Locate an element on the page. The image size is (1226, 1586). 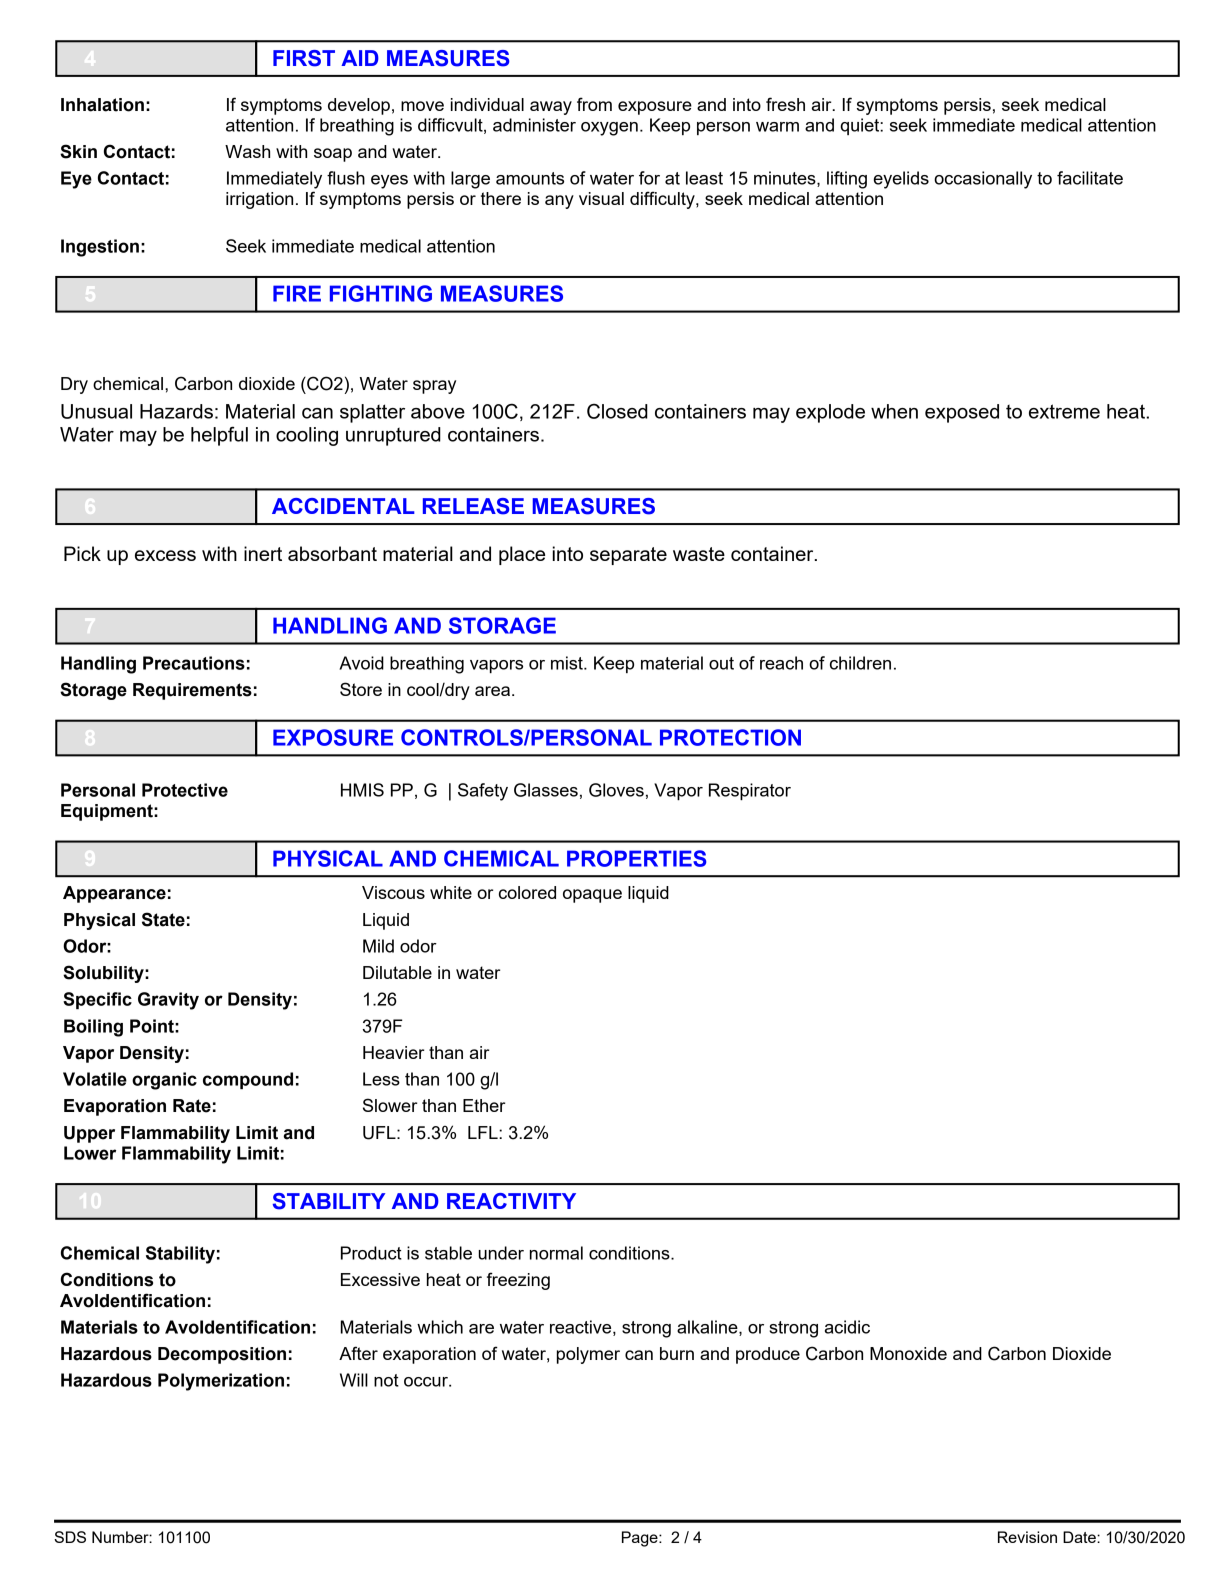
Closed is located at coordinates (617, 411).
